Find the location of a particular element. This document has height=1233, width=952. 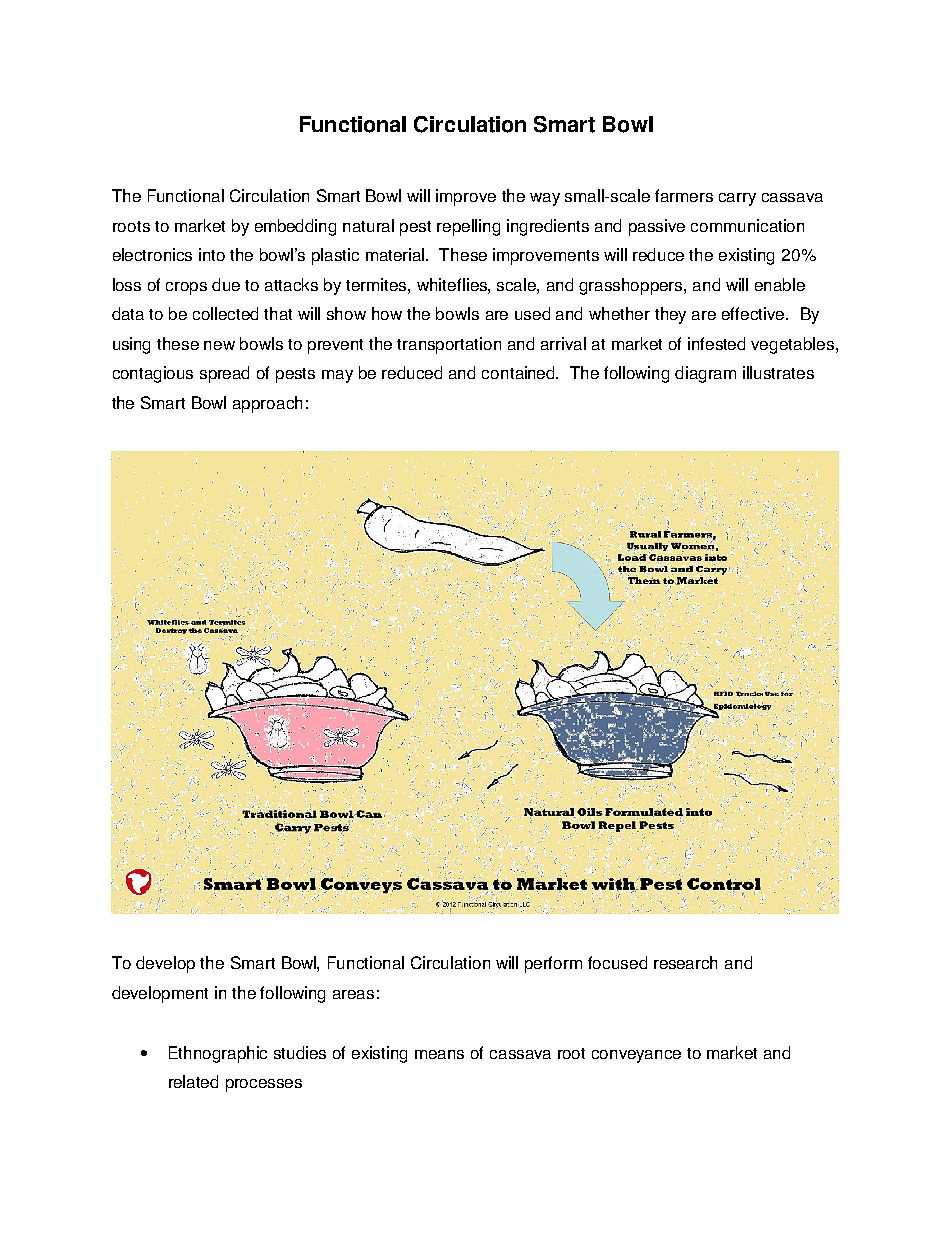

contained is located at coordinates (520, 372).
